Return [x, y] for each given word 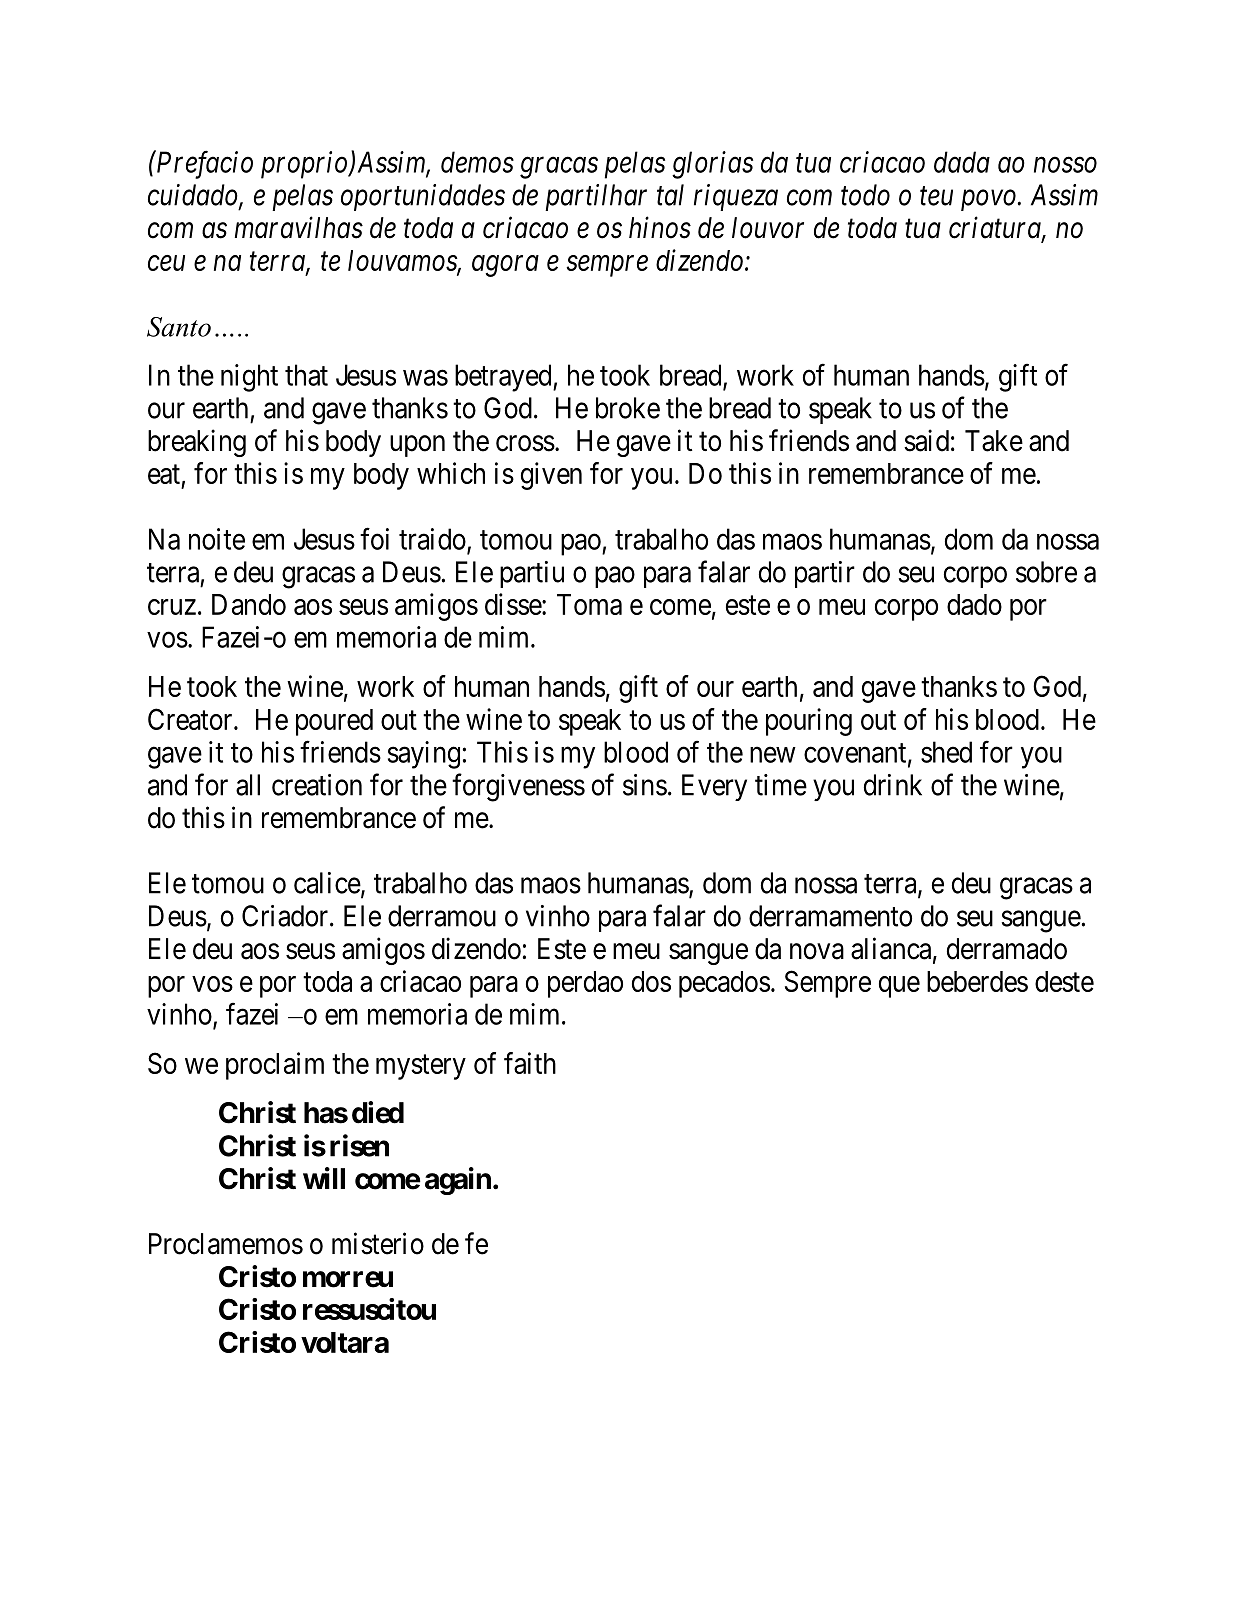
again [458, 1181]
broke [628, 408]
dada [962, 162]
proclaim [275, 1066]
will [324, 1178]
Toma [589, 604]
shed [946, 752]
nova [817, 951]
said [926, 440]
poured [334, 722]
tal [670, 195]
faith [530, 1063]
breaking [197, 443]
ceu [166, 263]
